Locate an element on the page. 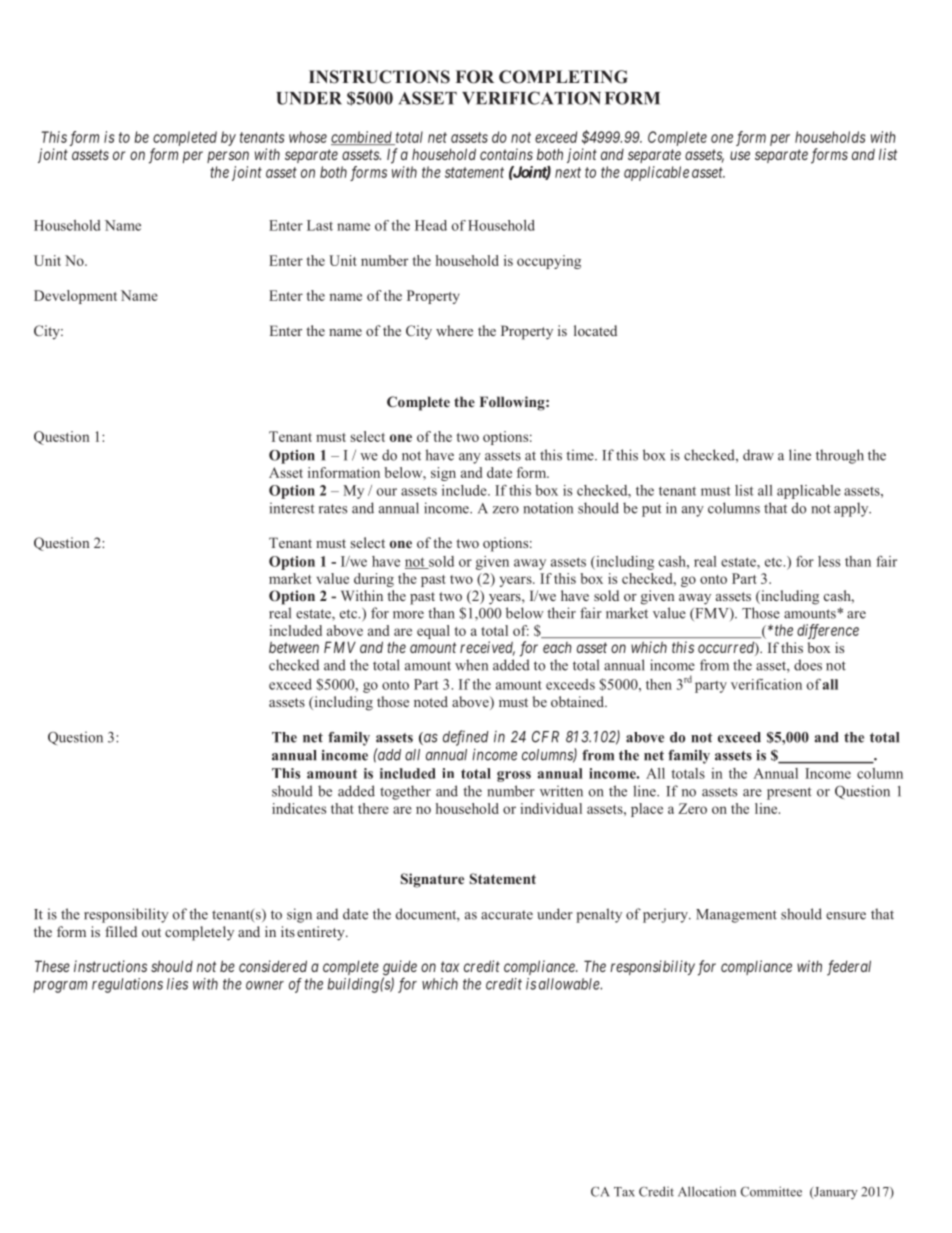 The image size is (952, 1233). out is located at coordinates (151, 932).
